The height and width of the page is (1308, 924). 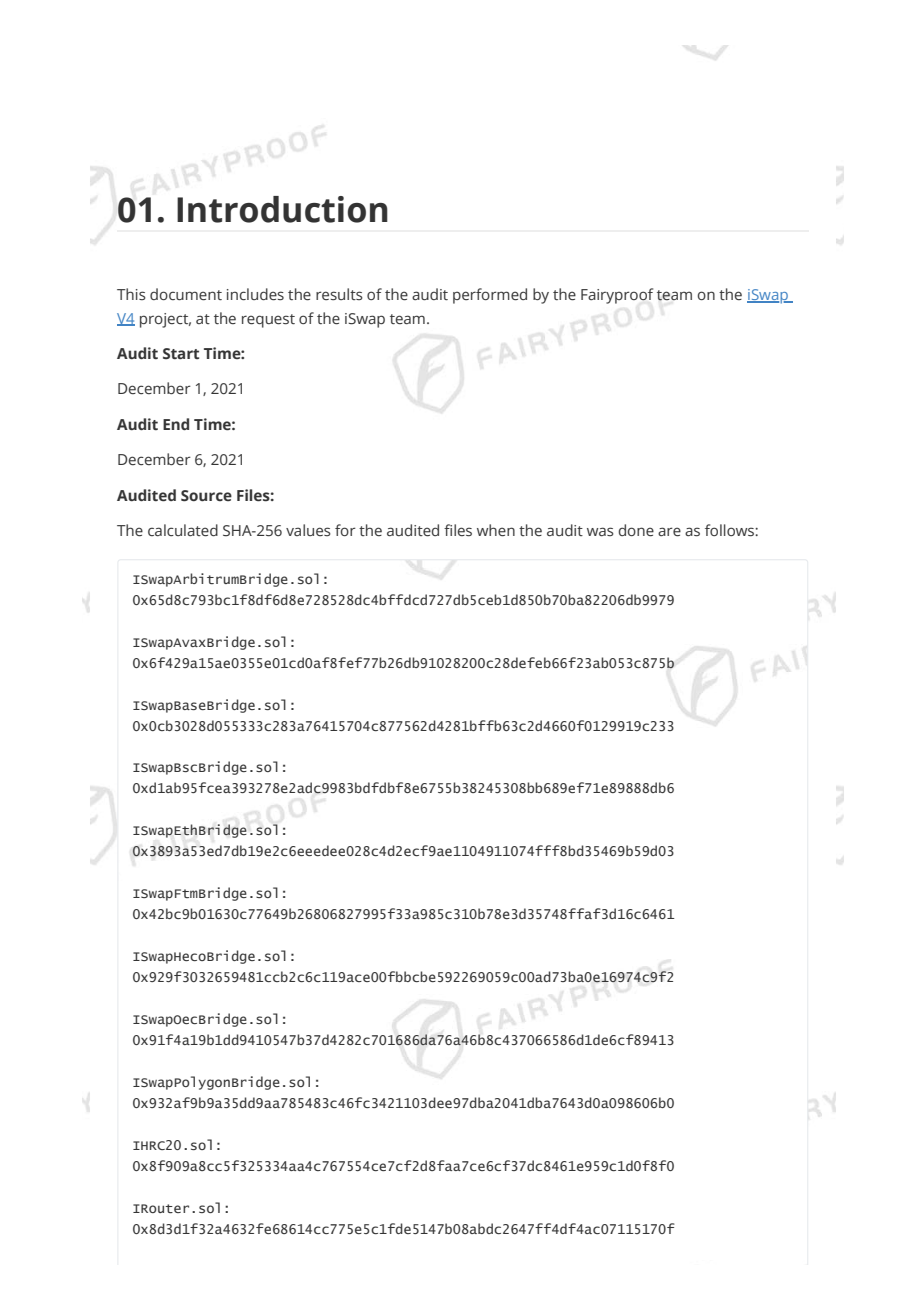 I want to click on Introduction, so click(x=282, y=209).
